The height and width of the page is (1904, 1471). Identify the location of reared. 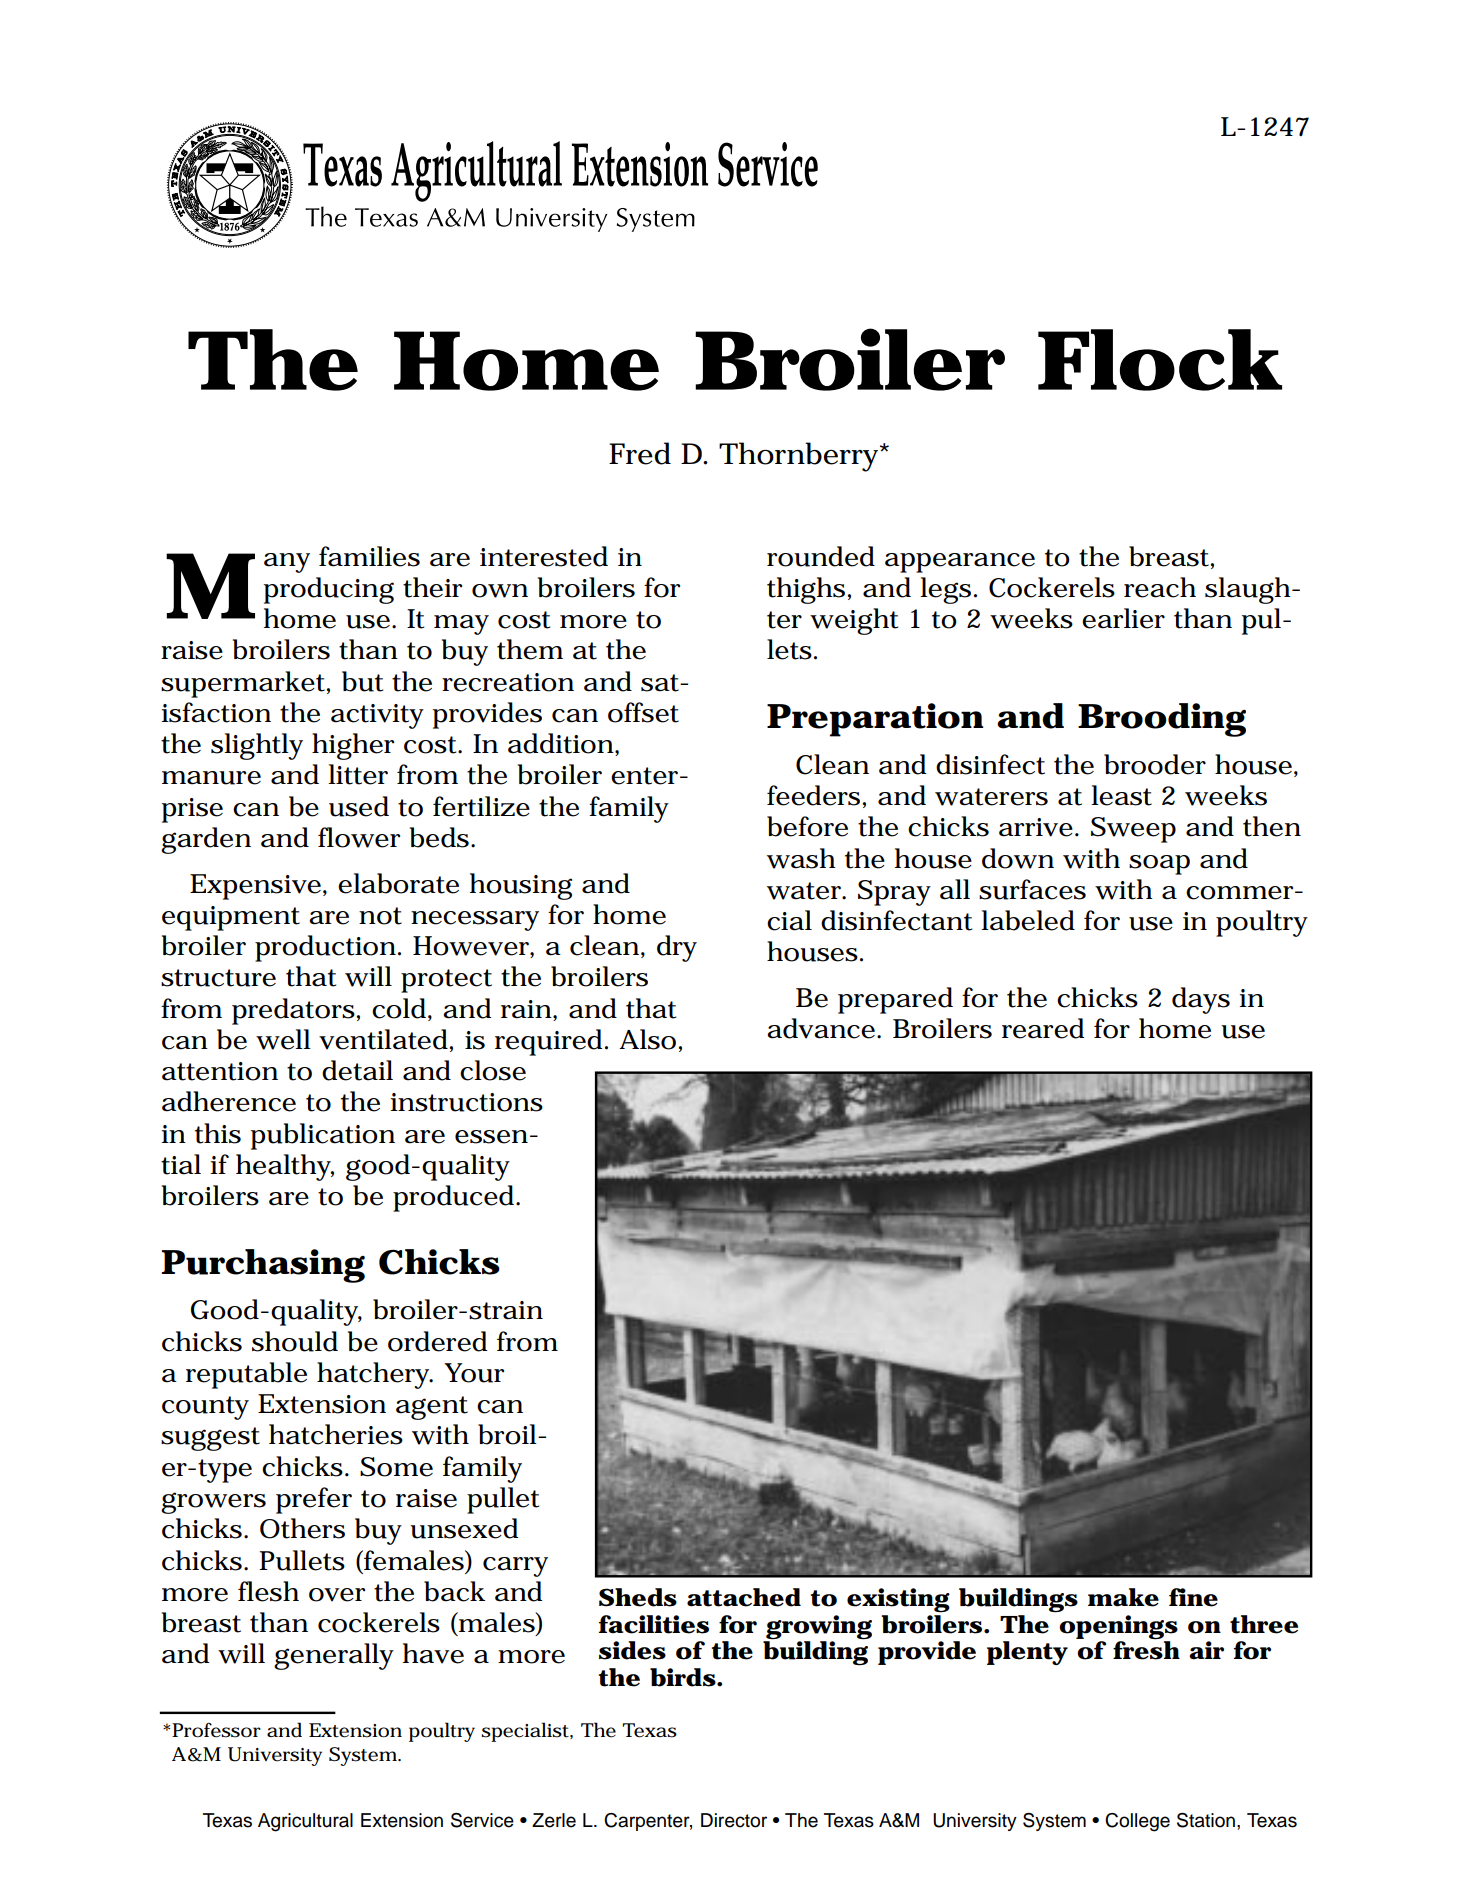
(1043, 1028).
